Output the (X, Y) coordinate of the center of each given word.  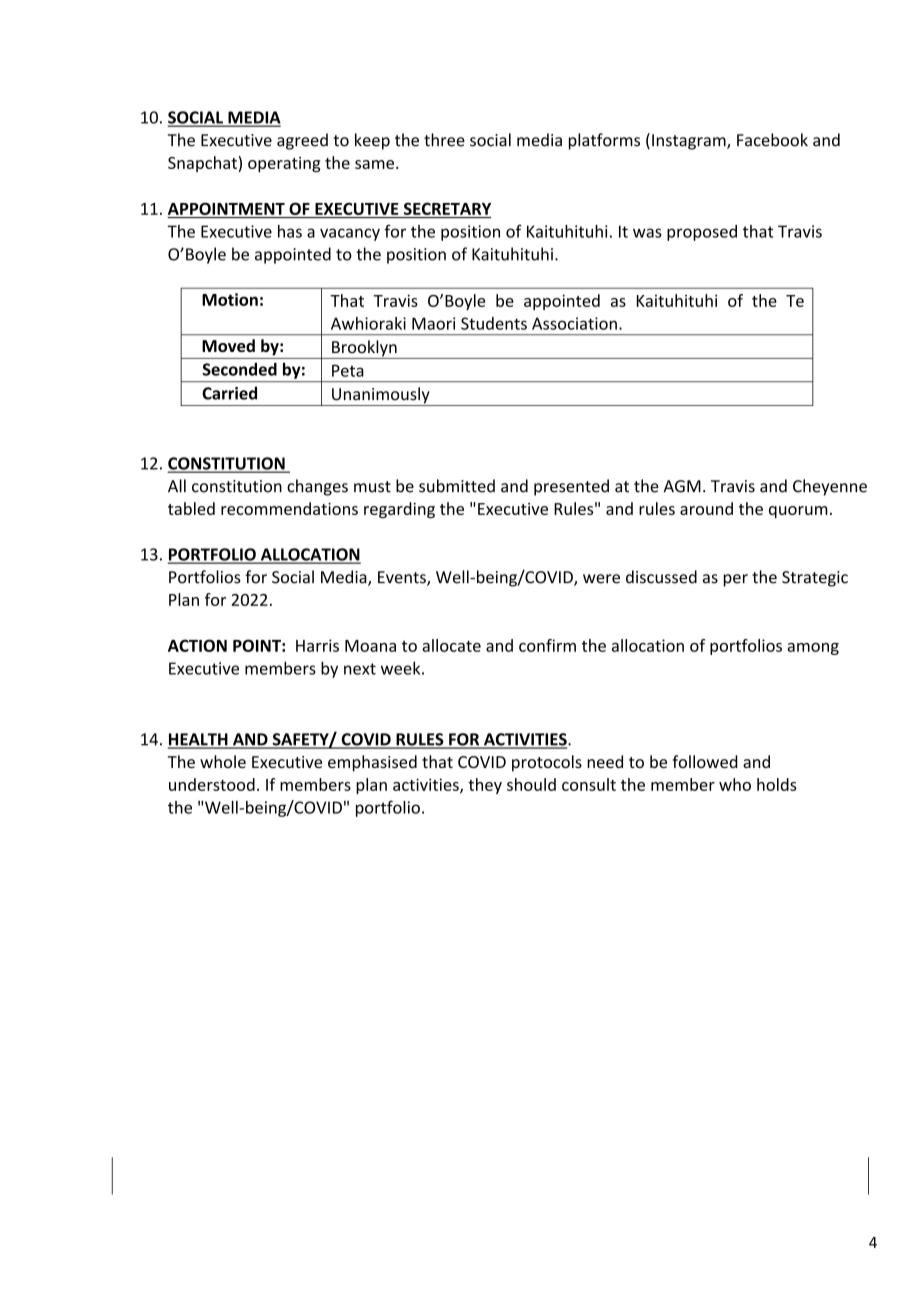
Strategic (815, 579)
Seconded (239, 369)
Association (574, 323)
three (444, 140)
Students (494, 323)
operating (284, 164)
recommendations (289, 508)
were (601, 579)
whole (223, 761)
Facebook (772, 140)
